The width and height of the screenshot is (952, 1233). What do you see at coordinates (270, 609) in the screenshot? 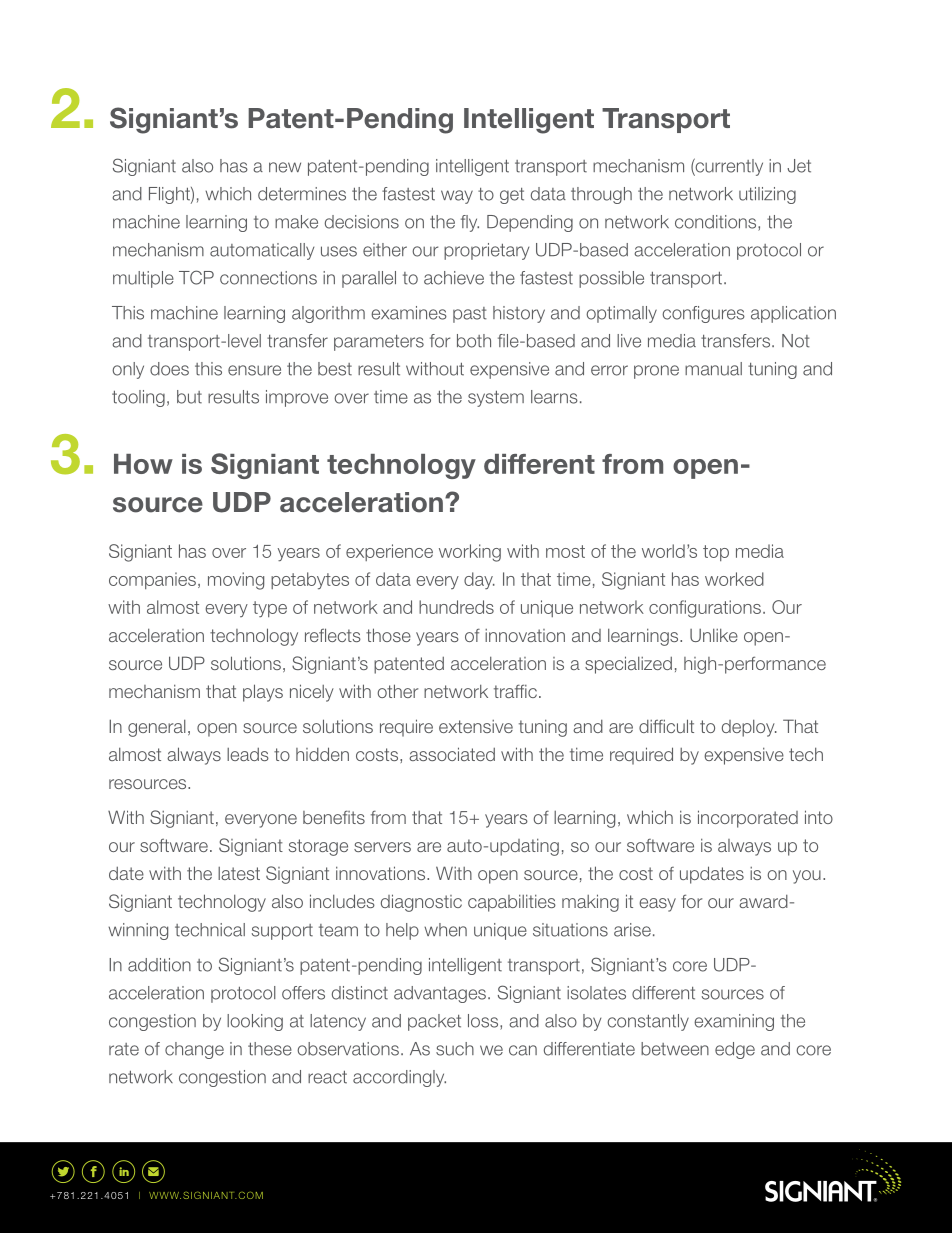
I see `type` at bounding box center [270, 609].
